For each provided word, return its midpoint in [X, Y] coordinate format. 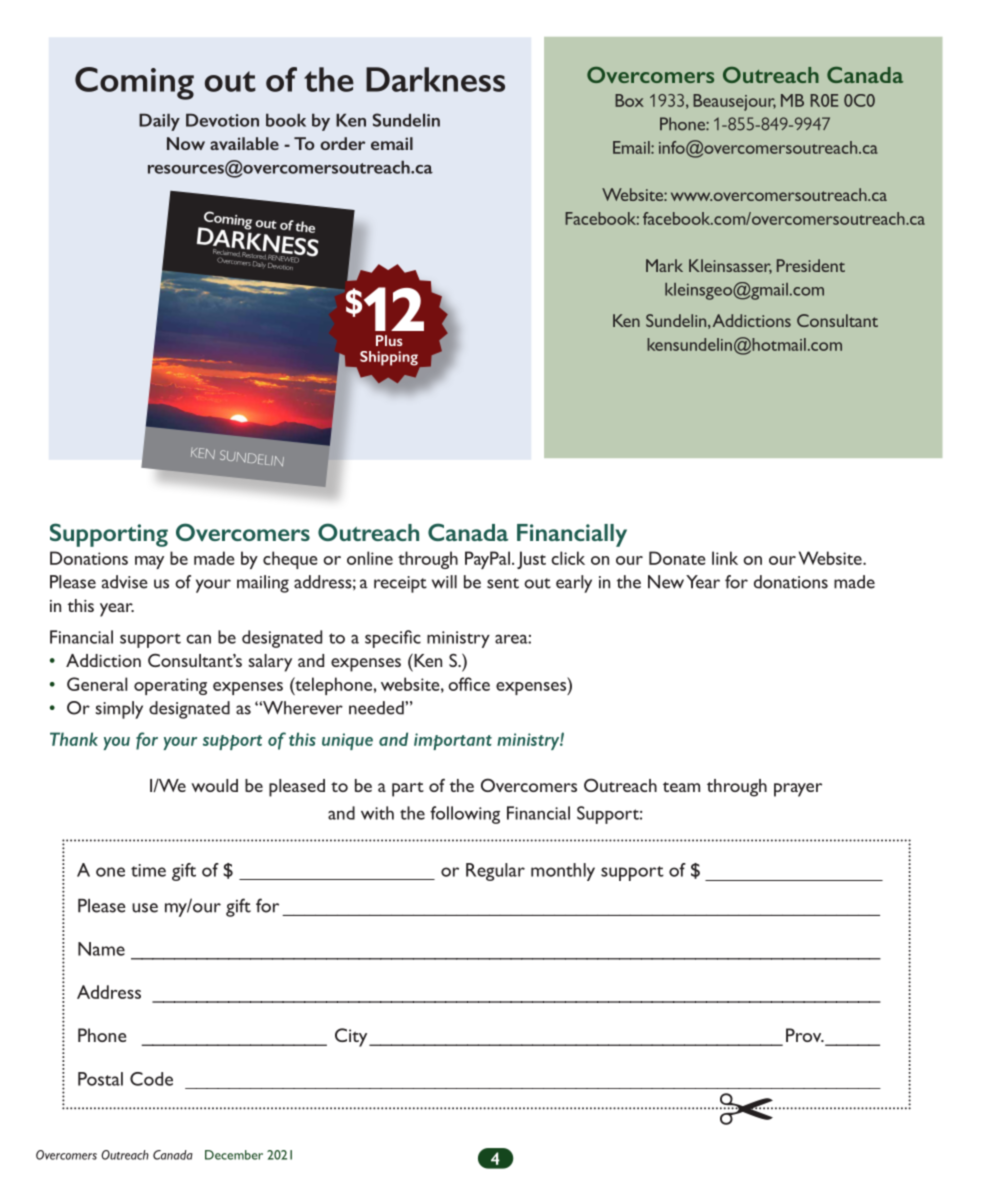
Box [629, 100]
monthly [563, 872]
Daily [159, 122]
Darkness [435, 79]
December [234, 1155]
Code [151, 1079]
